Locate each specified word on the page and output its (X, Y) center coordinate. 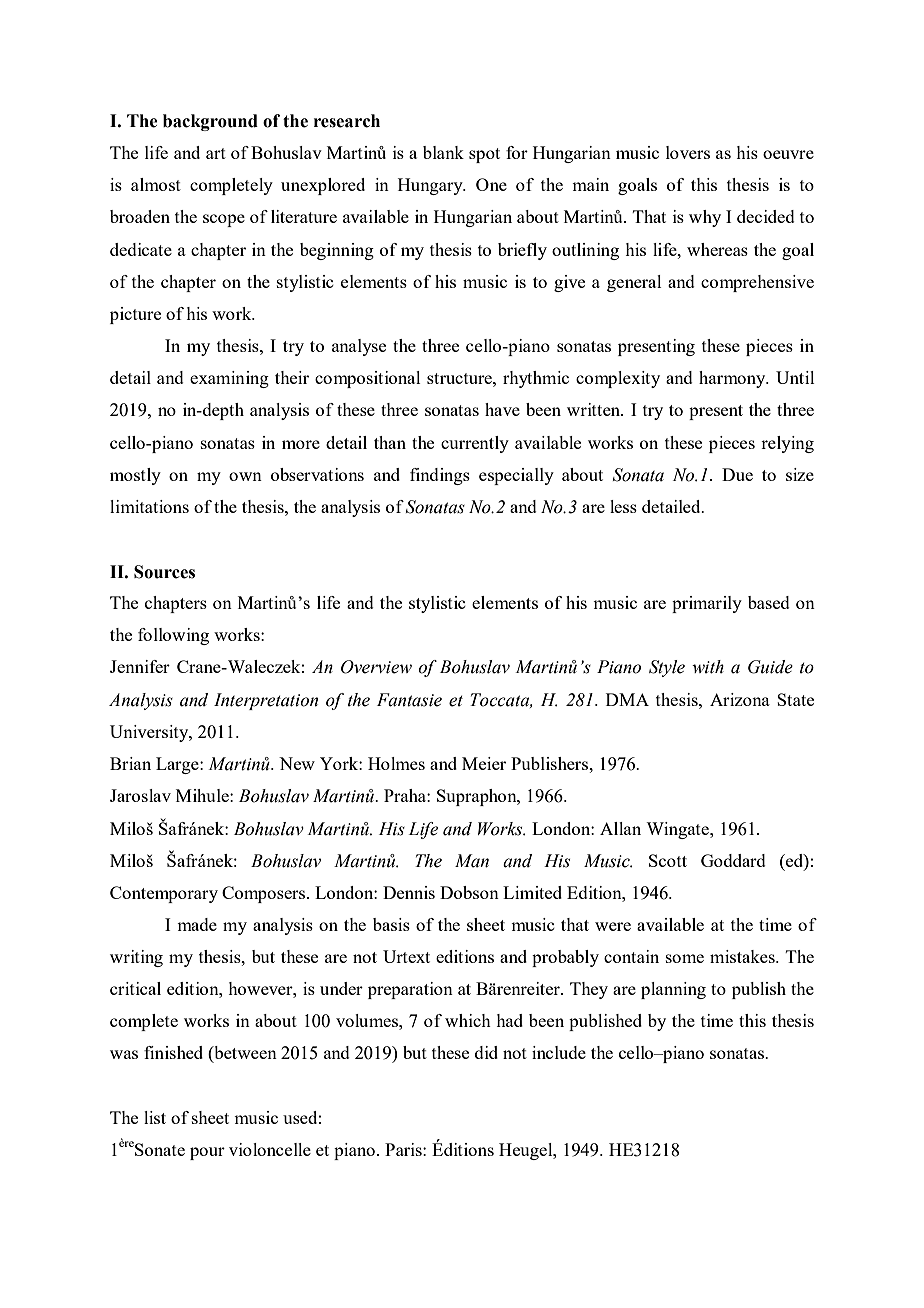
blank (443, 152)
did (486, 1052)
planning (673, 990)
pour (207, 1153)
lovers (688, 152)
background (210, 122)
